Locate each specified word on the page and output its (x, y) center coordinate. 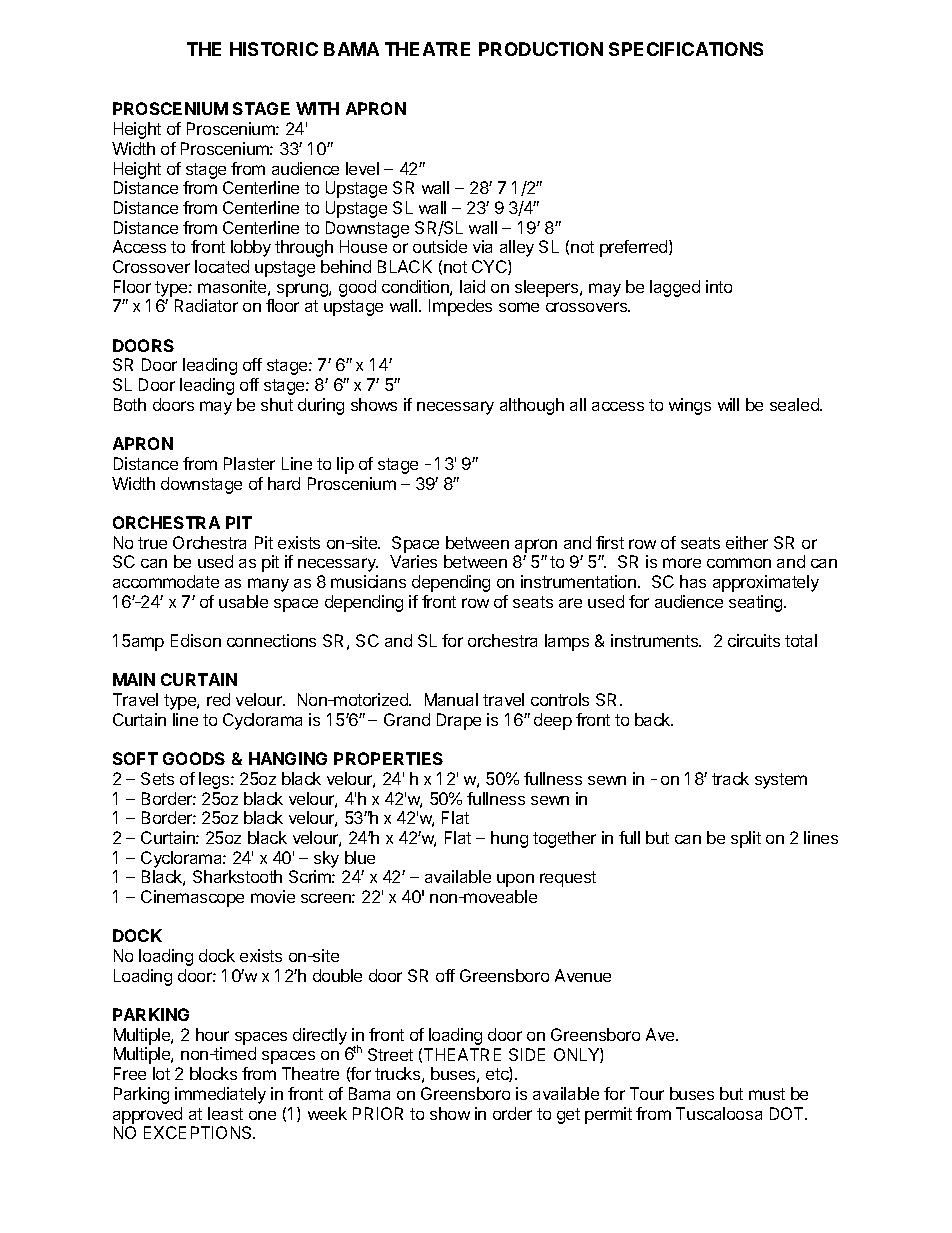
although (532, 406)
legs (215, 780)
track (730, 778)
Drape (459, 721)
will (728, 404)
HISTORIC (274, 49)
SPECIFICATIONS (686, 49)
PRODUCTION (541, 49)
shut (277, 404)
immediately (220, 1095)
